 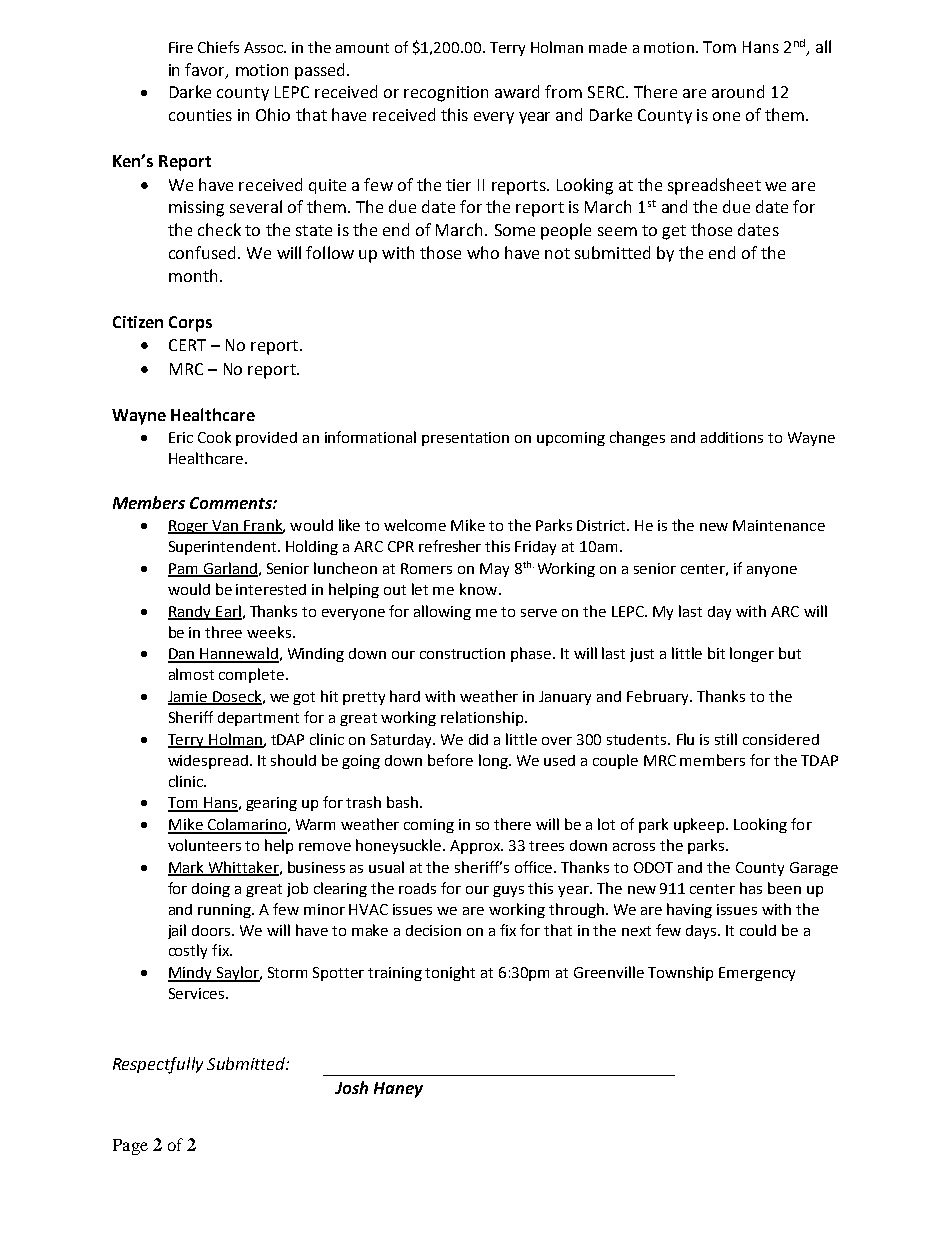 What do you see at coordinates (483, 252) in the image?
I see `who` at bounding box center [483, 252].
